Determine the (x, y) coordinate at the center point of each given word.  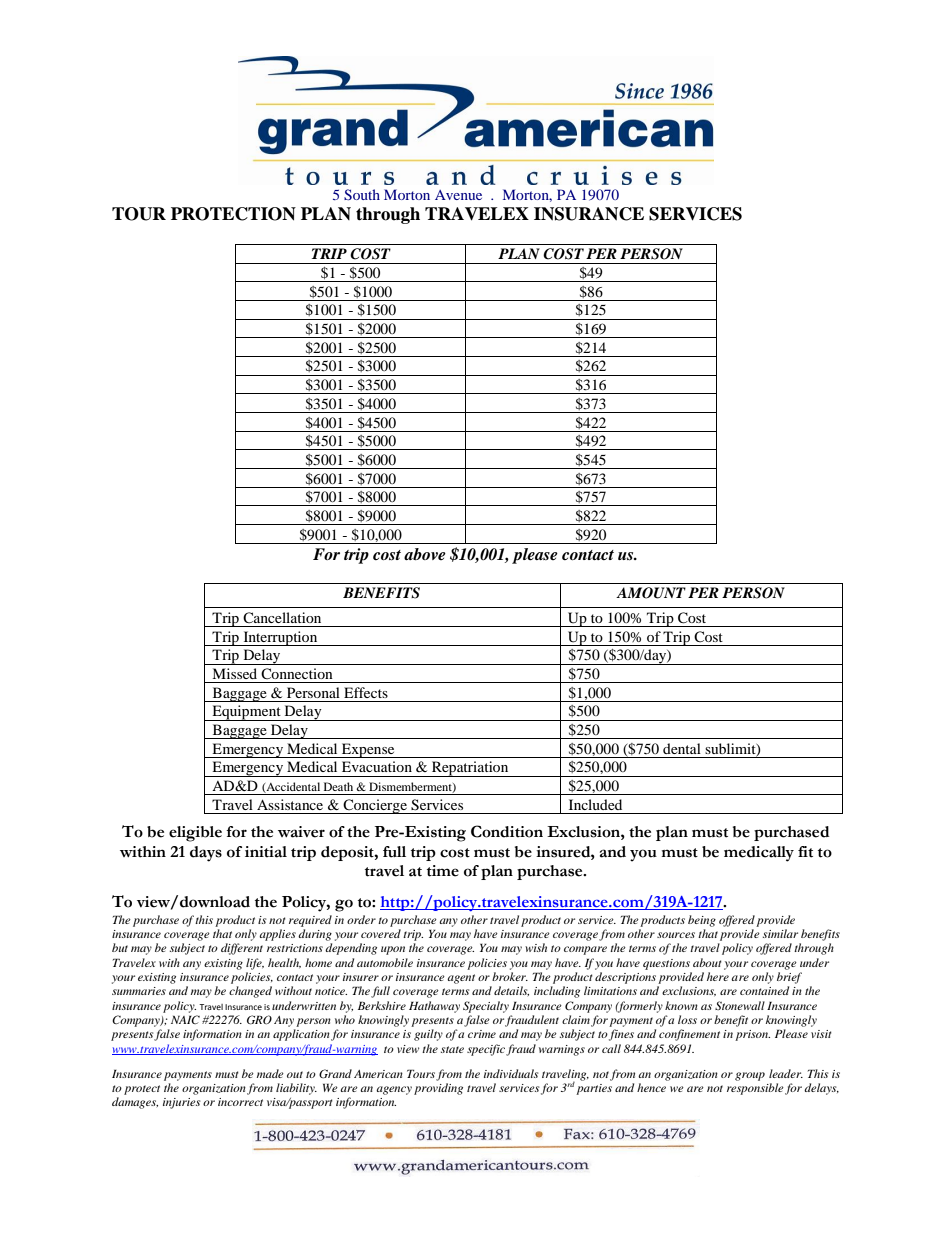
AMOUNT (651, 593)
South (362, 194)
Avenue (458, 195)
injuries (182, 1103)
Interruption (280, 638)
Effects (366, 692)
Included (595, 804)
